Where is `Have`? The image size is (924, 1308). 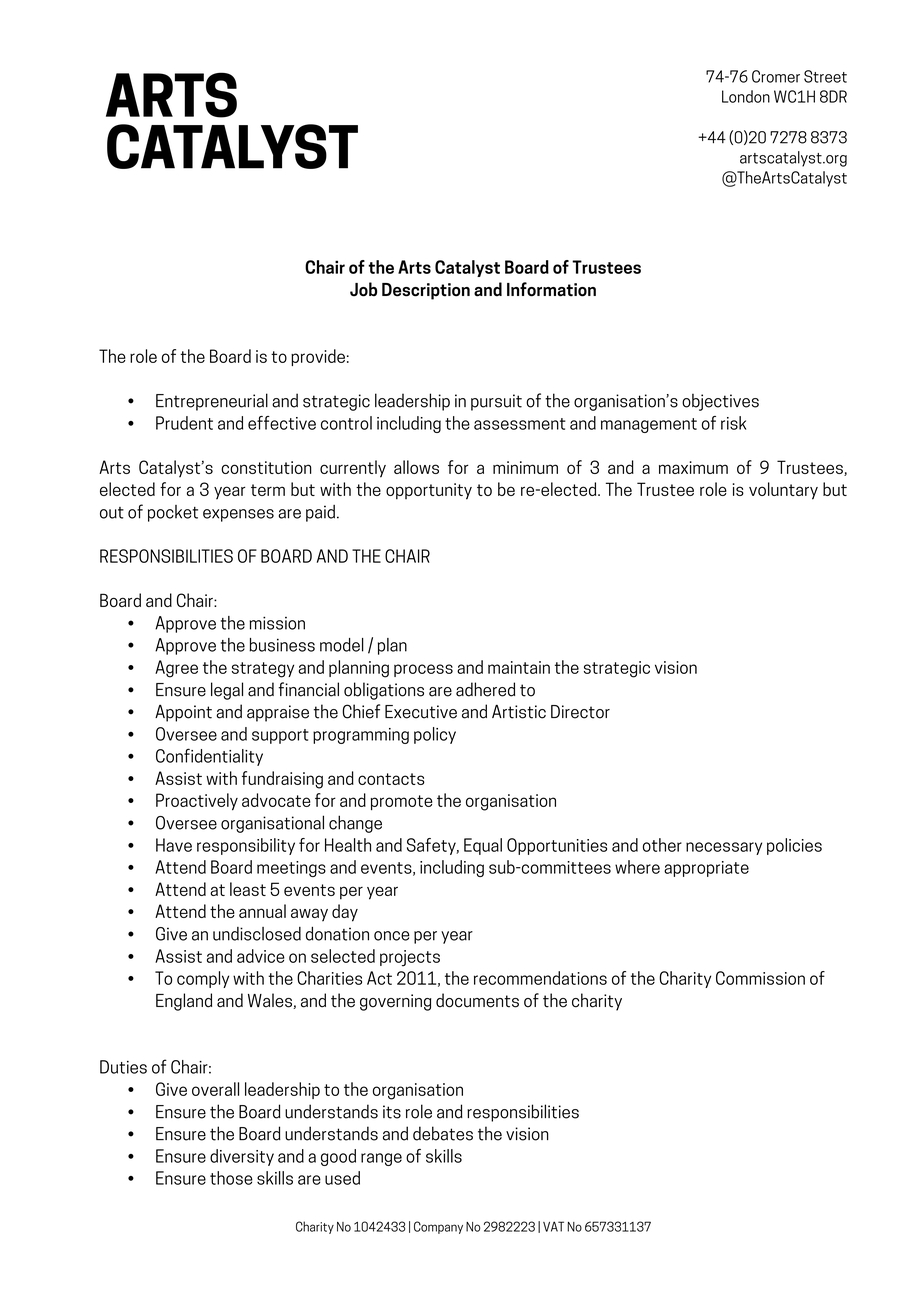
Have is located at coordinates (174, 845).
